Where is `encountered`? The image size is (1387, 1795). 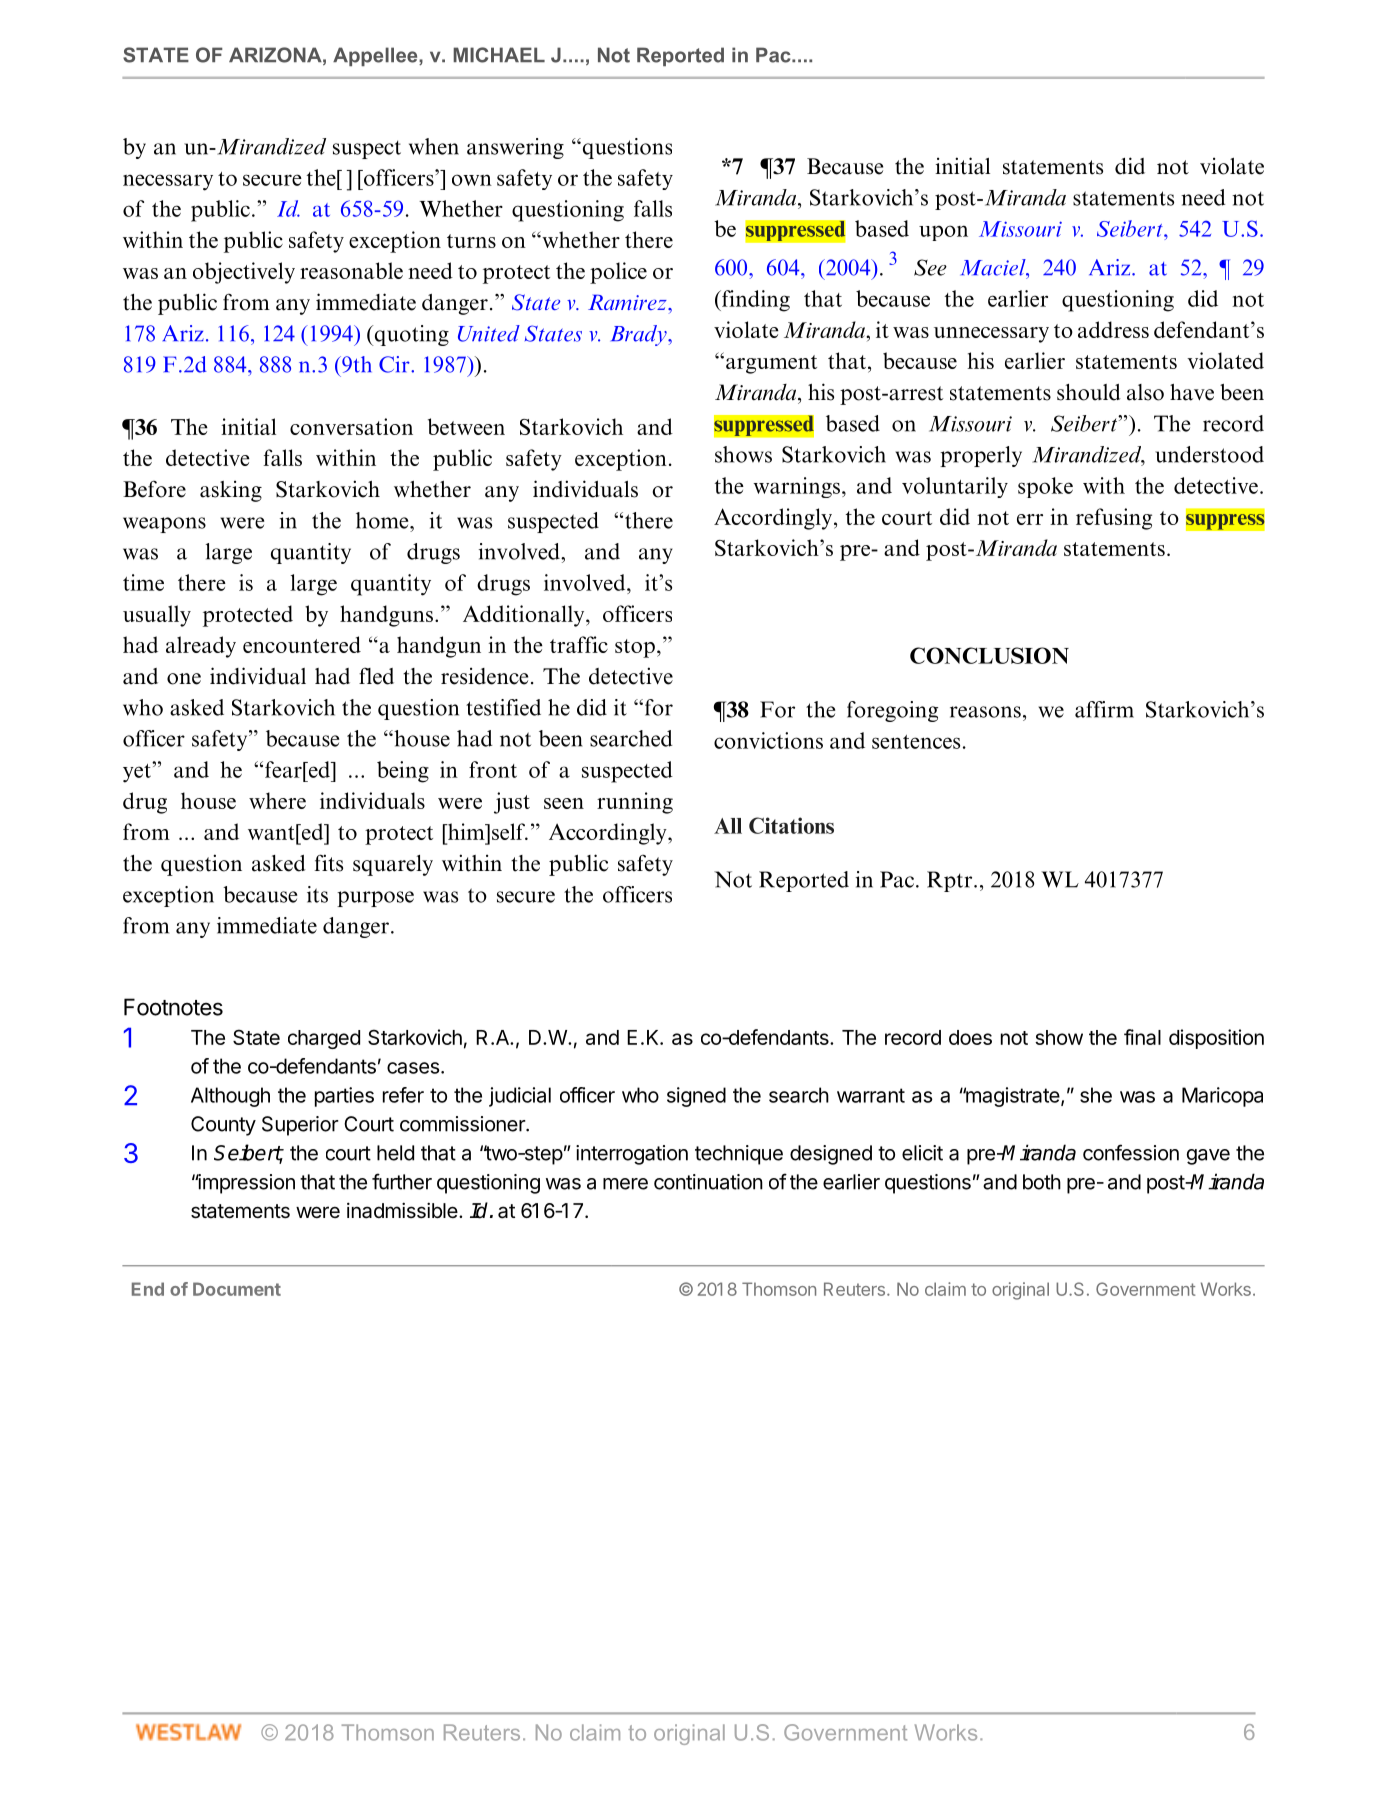
encountered is located at coordinates (302, 644).
